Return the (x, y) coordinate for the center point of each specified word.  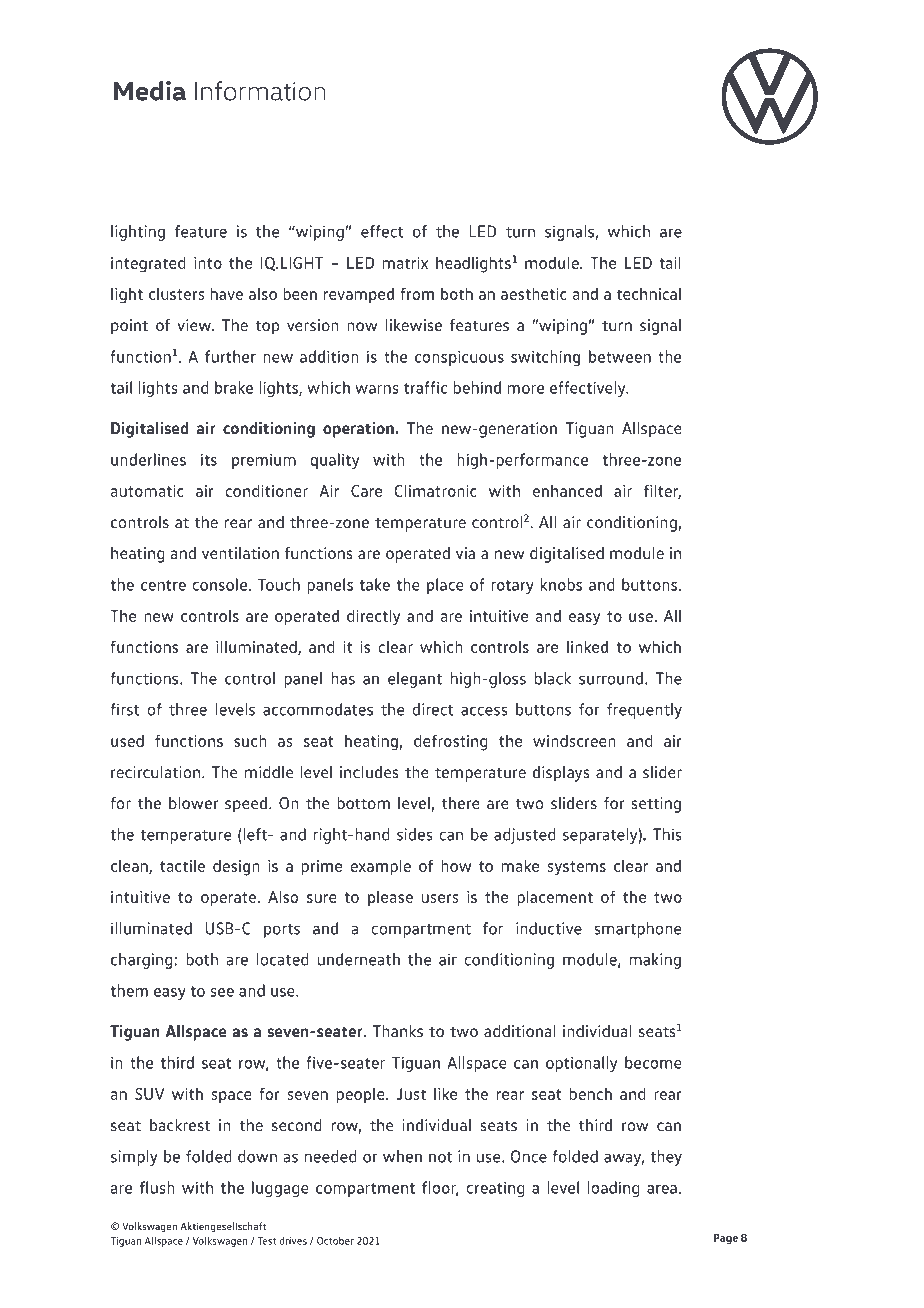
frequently (644, 711)
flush (157, 1187)
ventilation (240, 553)
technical (649, 293)
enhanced (567, 490)
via (465, 553)
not (440, 1157)
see (222, 992)
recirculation (157, 772)
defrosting (451, 742)
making (655, 961)
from (417, 293)
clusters (177, 293)
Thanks (398, 1031)
